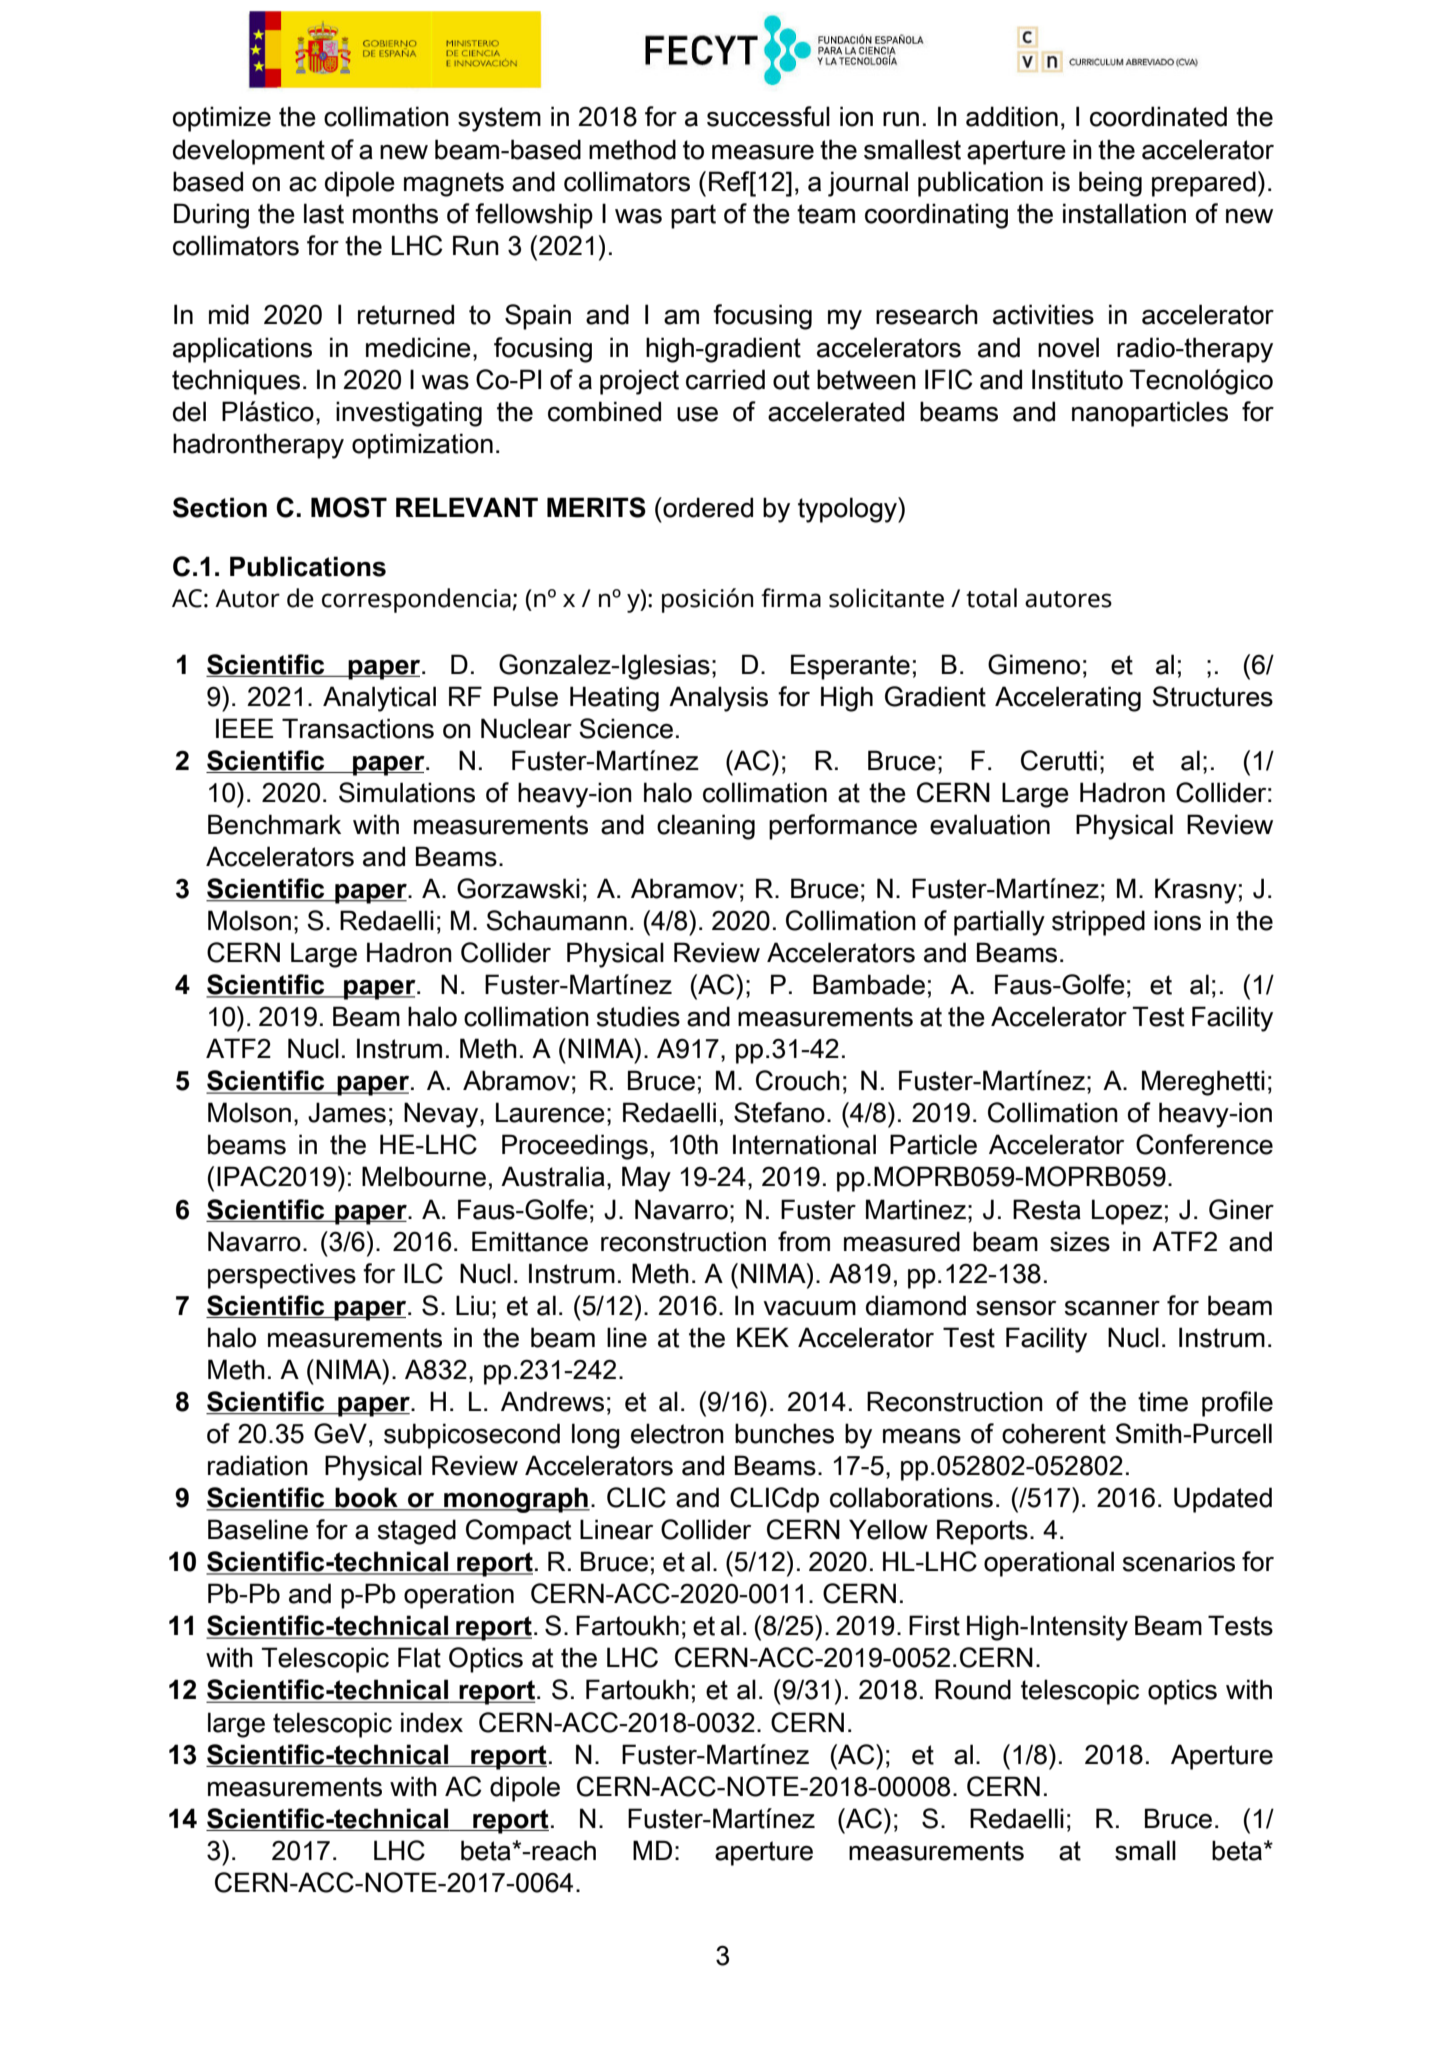  I want to click on Analysis, so click(718, 699).
